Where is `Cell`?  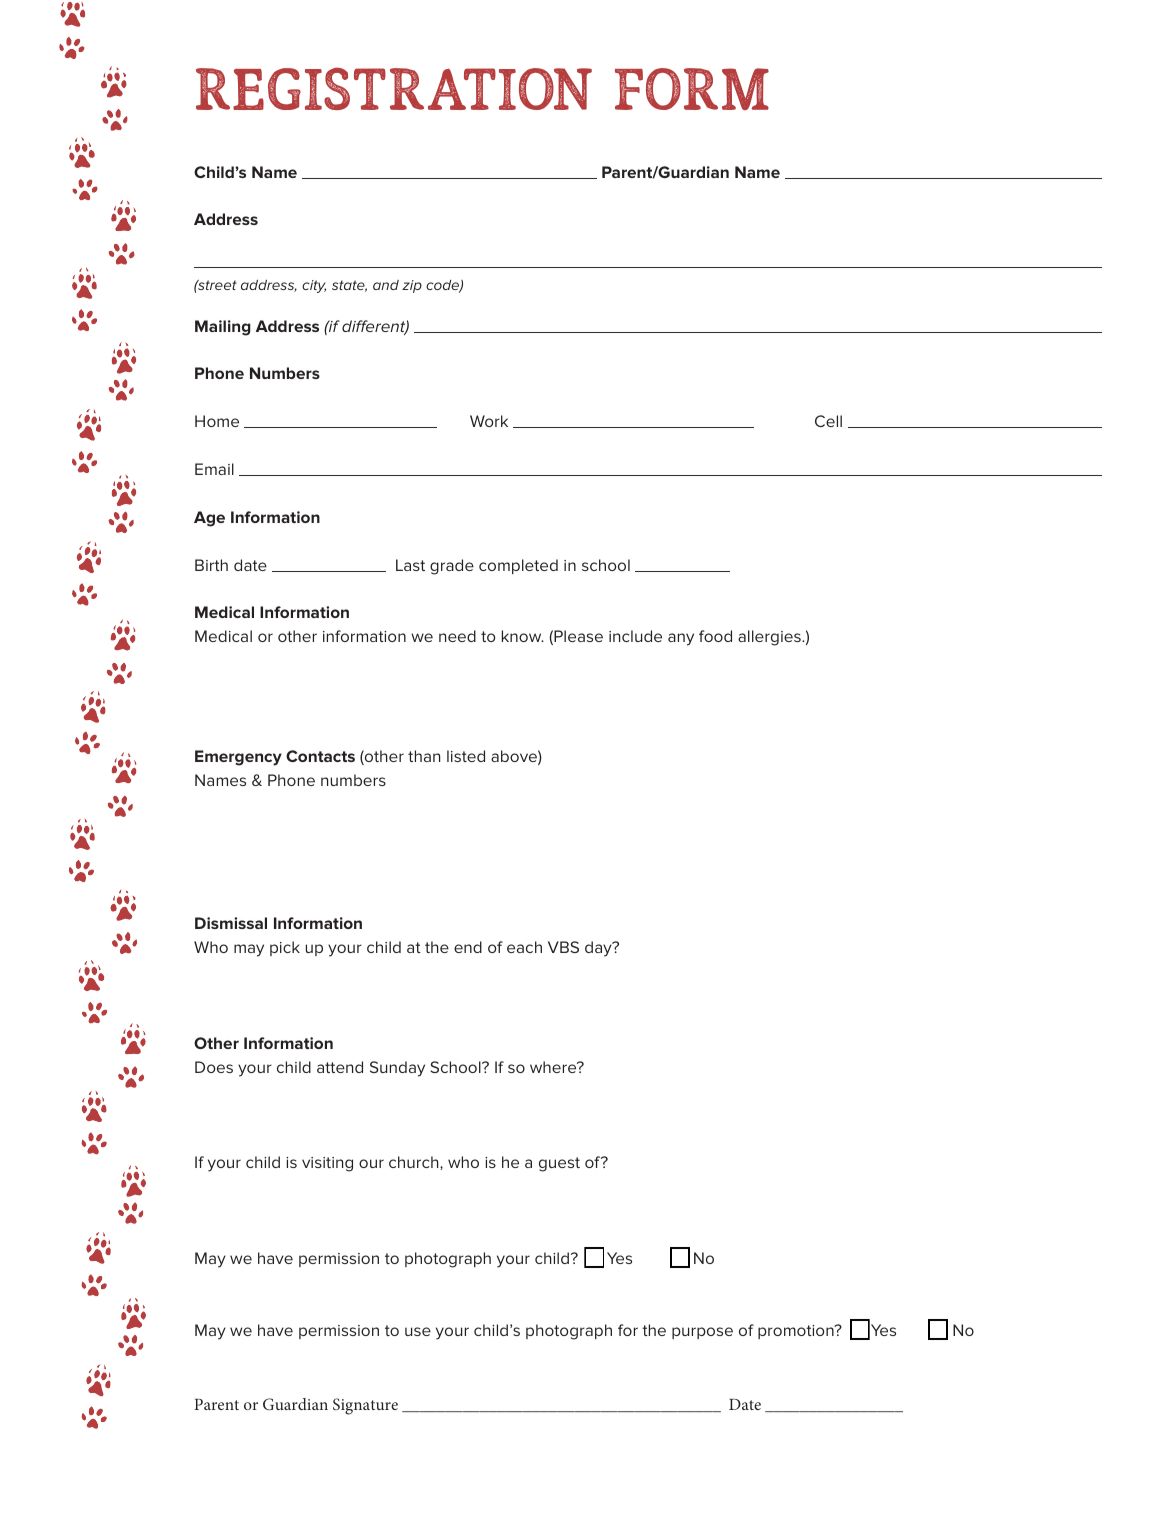 Cell is located at coordinates (828, 421).
